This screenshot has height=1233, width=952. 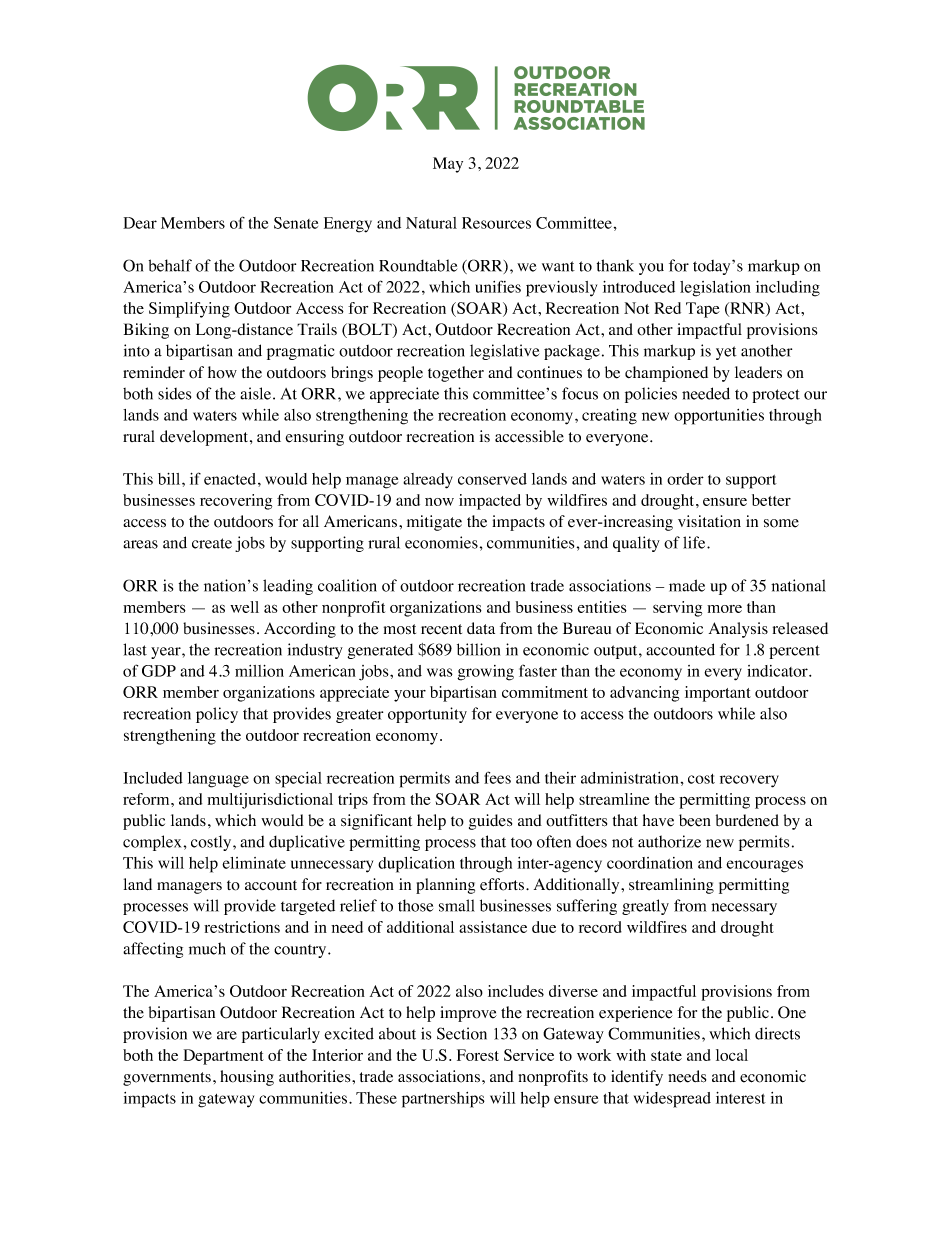 I want to click on data, so click(x=481, y=628).
